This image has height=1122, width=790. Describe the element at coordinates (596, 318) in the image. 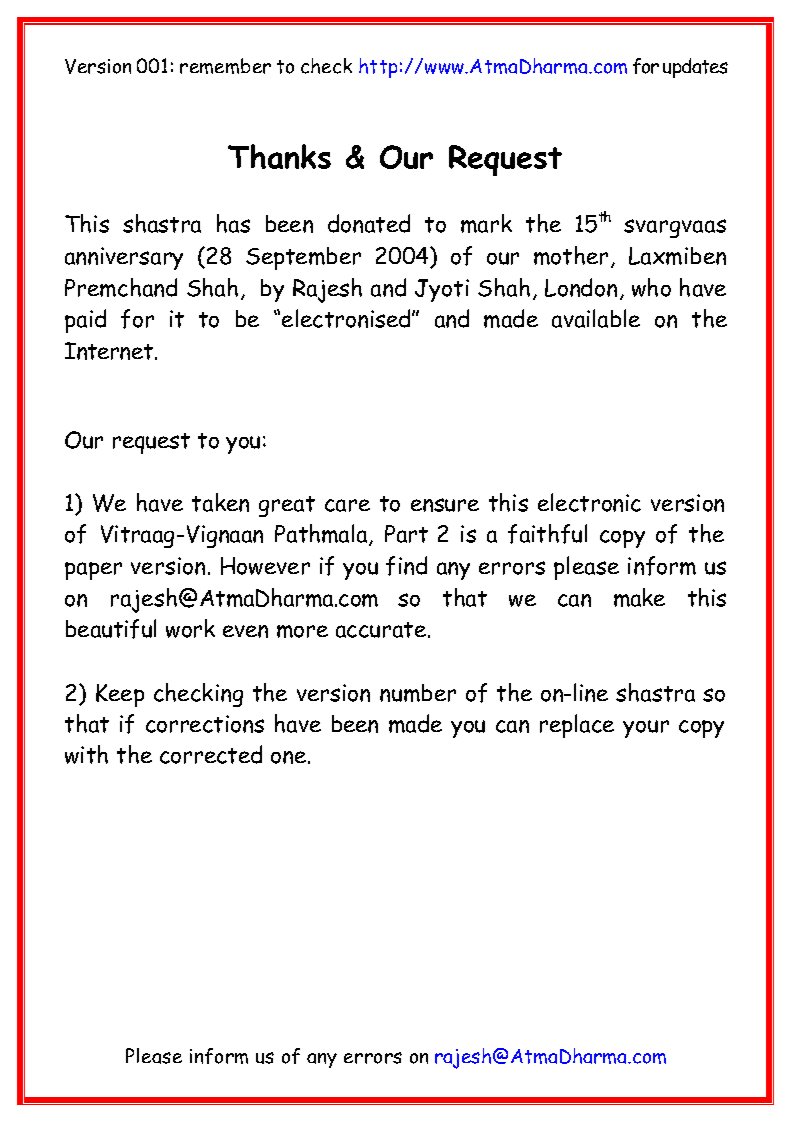

I see `available` at that location.
